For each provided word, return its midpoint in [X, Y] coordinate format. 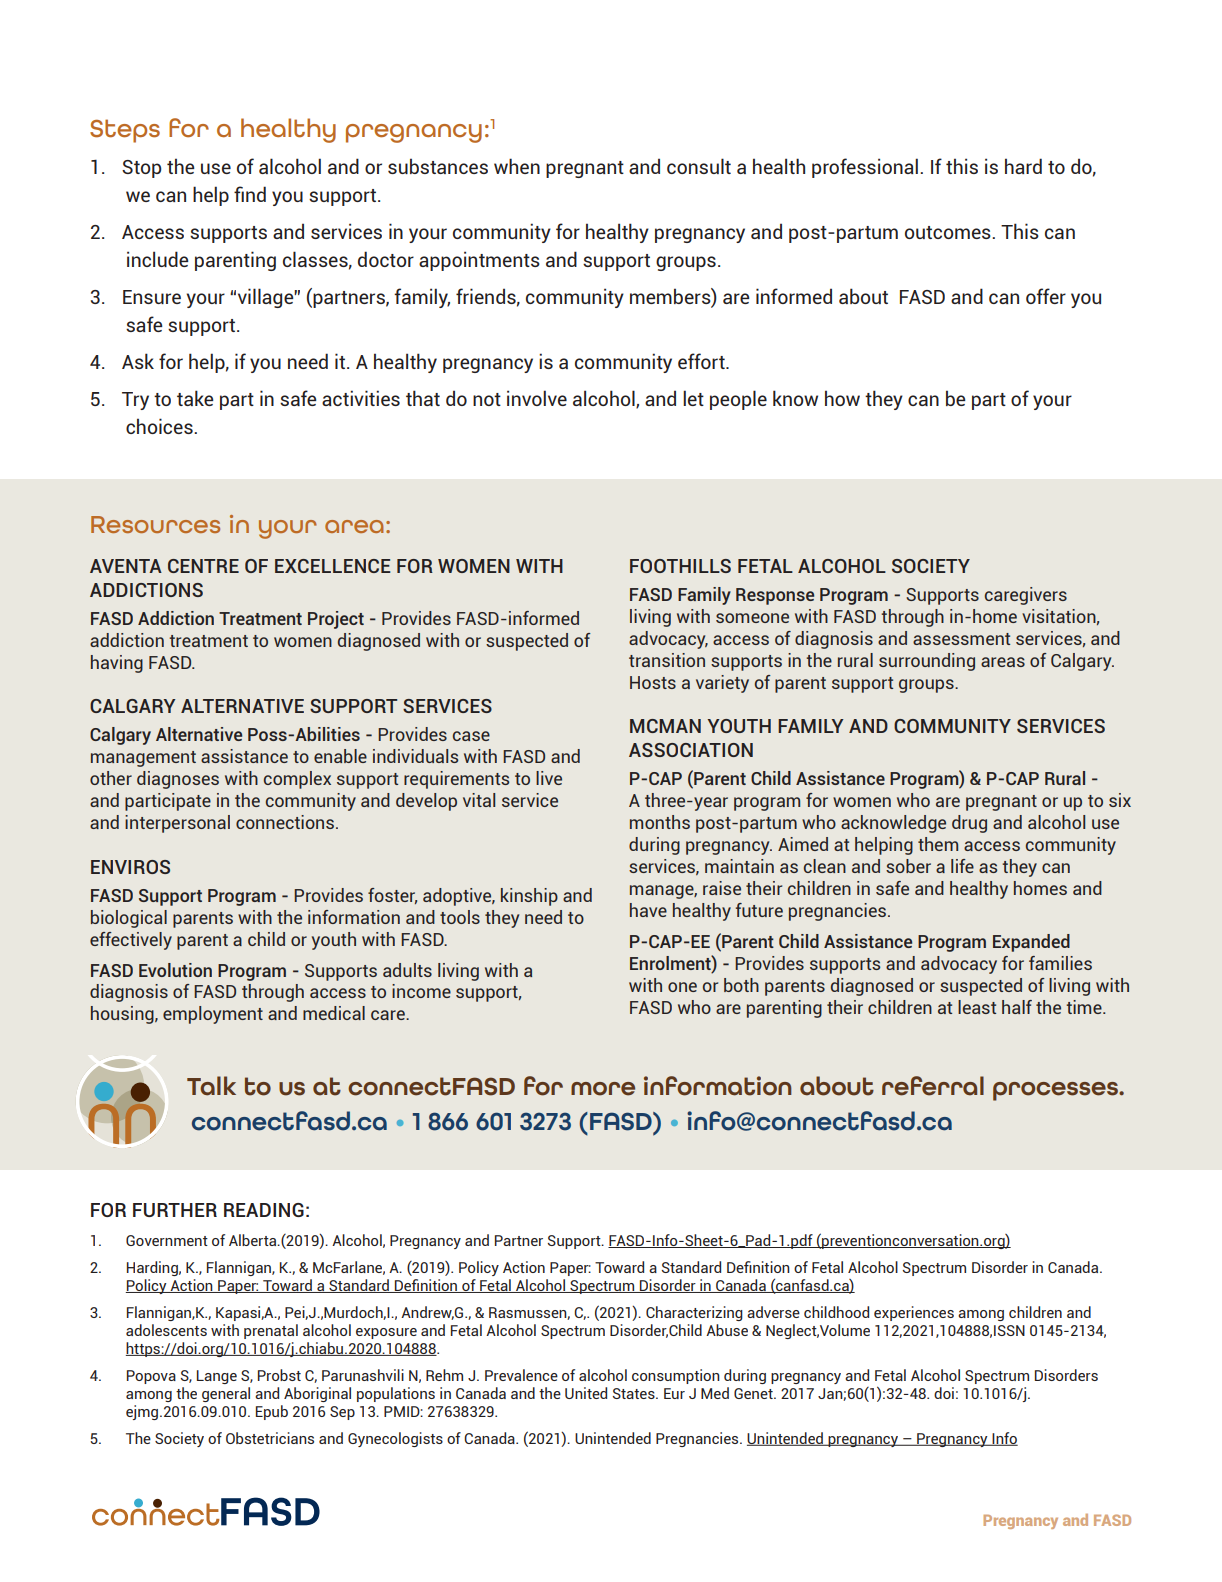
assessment [961, 639]
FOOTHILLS [680, 566]
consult [699, 166]
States [635, 1393]
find [250, 194]
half [1017, 1007]
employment [213, 1015]
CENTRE [203, 566]
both [741, 985]
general [226, 1394]
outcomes [949, 232]
